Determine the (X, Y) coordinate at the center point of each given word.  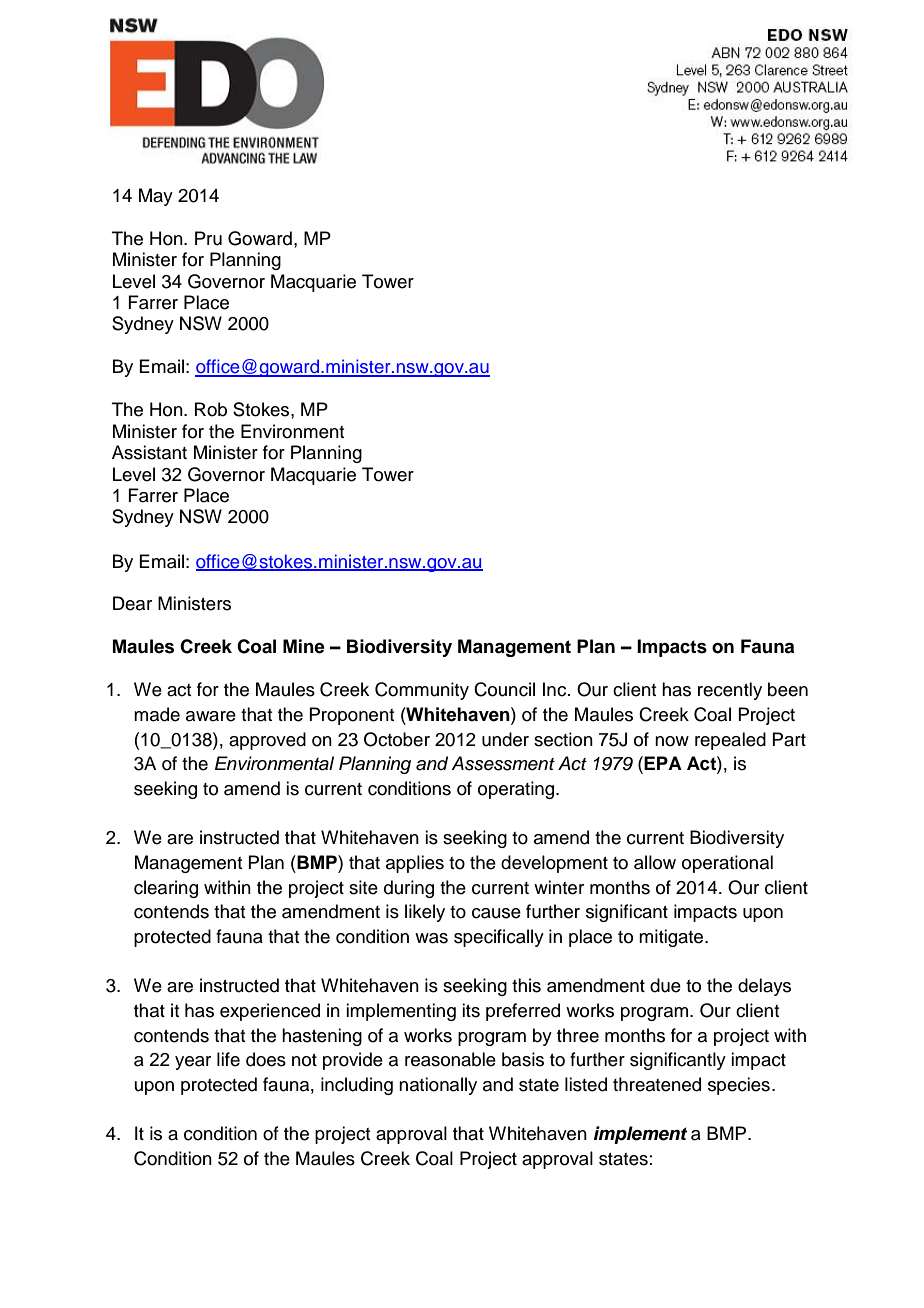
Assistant (149, 452)
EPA (663, 763)
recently (730, 691)
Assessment (503, 763)
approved (267, 741)
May (156, 197)
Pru (208, 238)
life (228, 1059)
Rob (211, 409)
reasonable (450, 1059)
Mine (304, 646)
